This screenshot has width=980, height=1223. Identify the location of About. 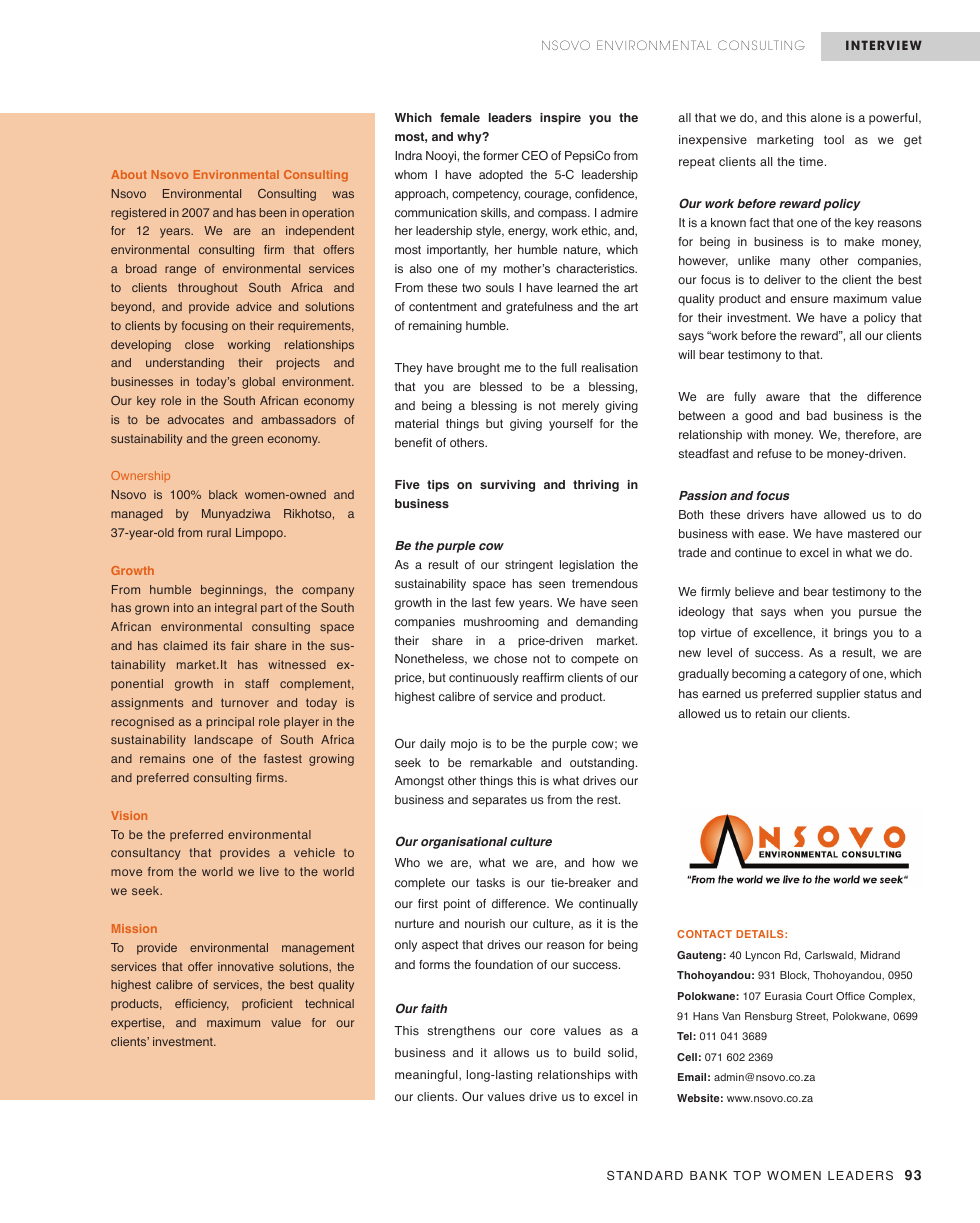
(129, 174).
